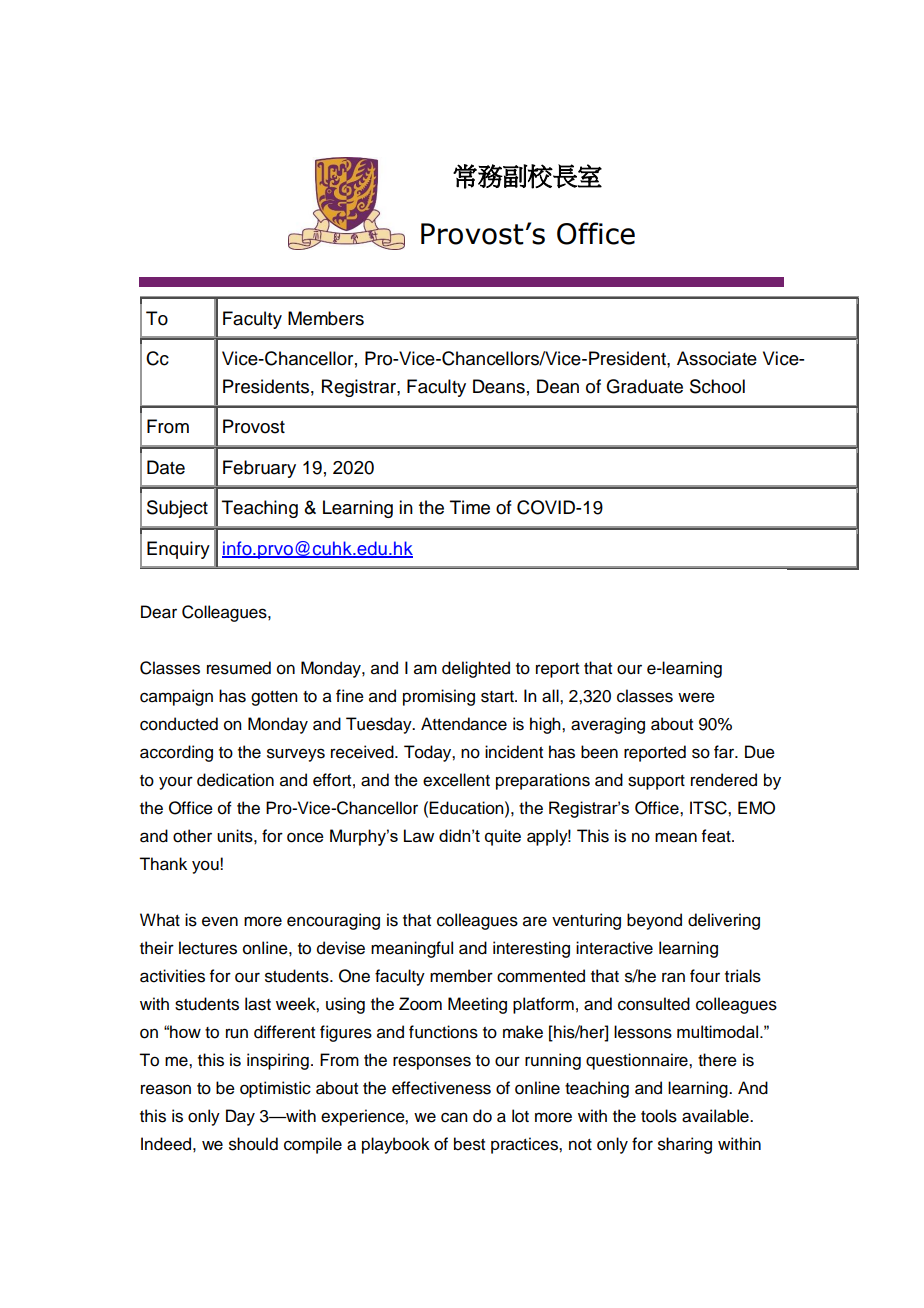 This screenshot has width=924, height=1308. I want to click on excellent, so click(456, 780).
